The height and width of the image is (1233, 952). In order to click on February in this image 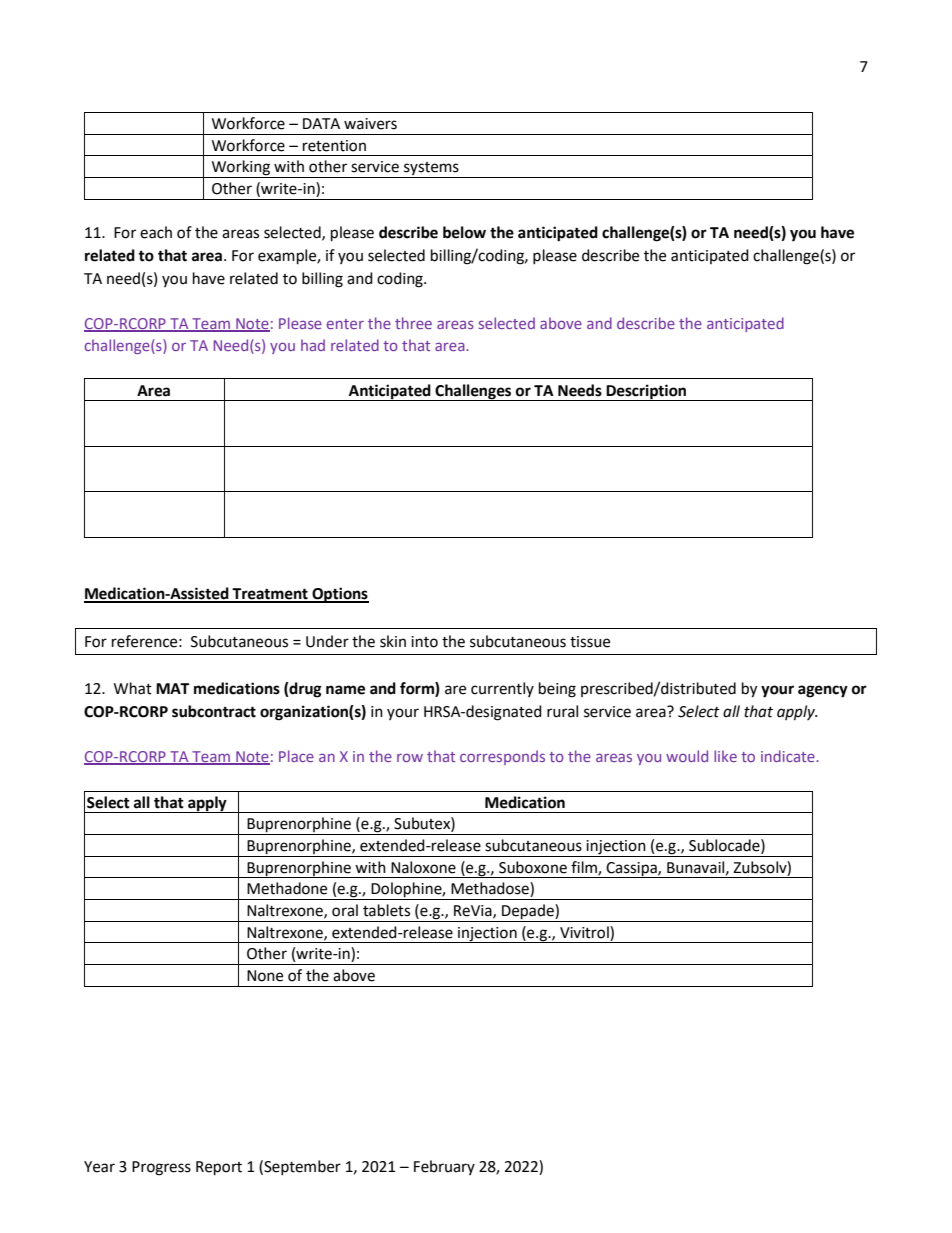, I will do `click(444, 1167)`.
